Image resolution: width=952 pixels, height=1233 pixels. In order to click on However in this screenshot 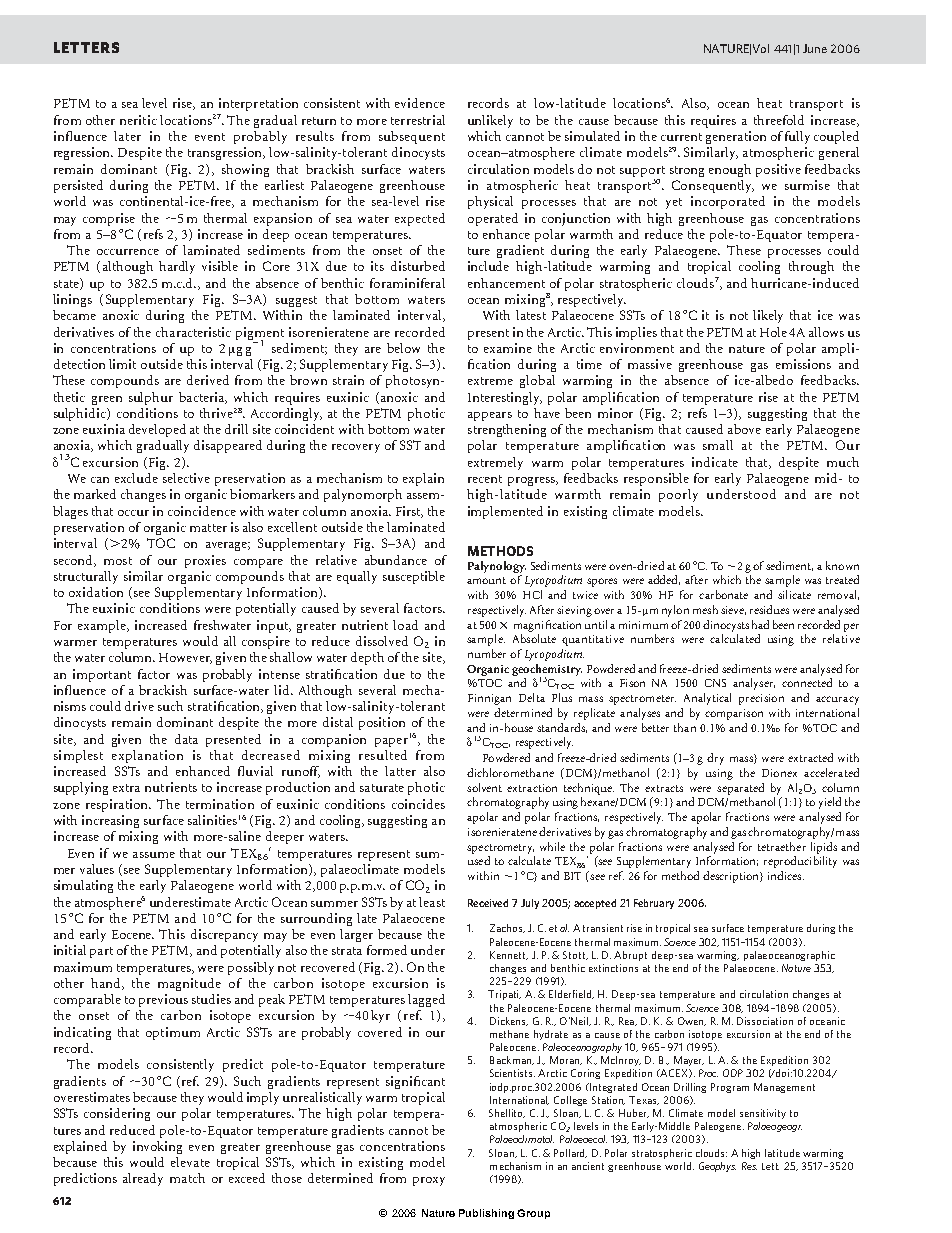, I will do `click(185, 658)`.
